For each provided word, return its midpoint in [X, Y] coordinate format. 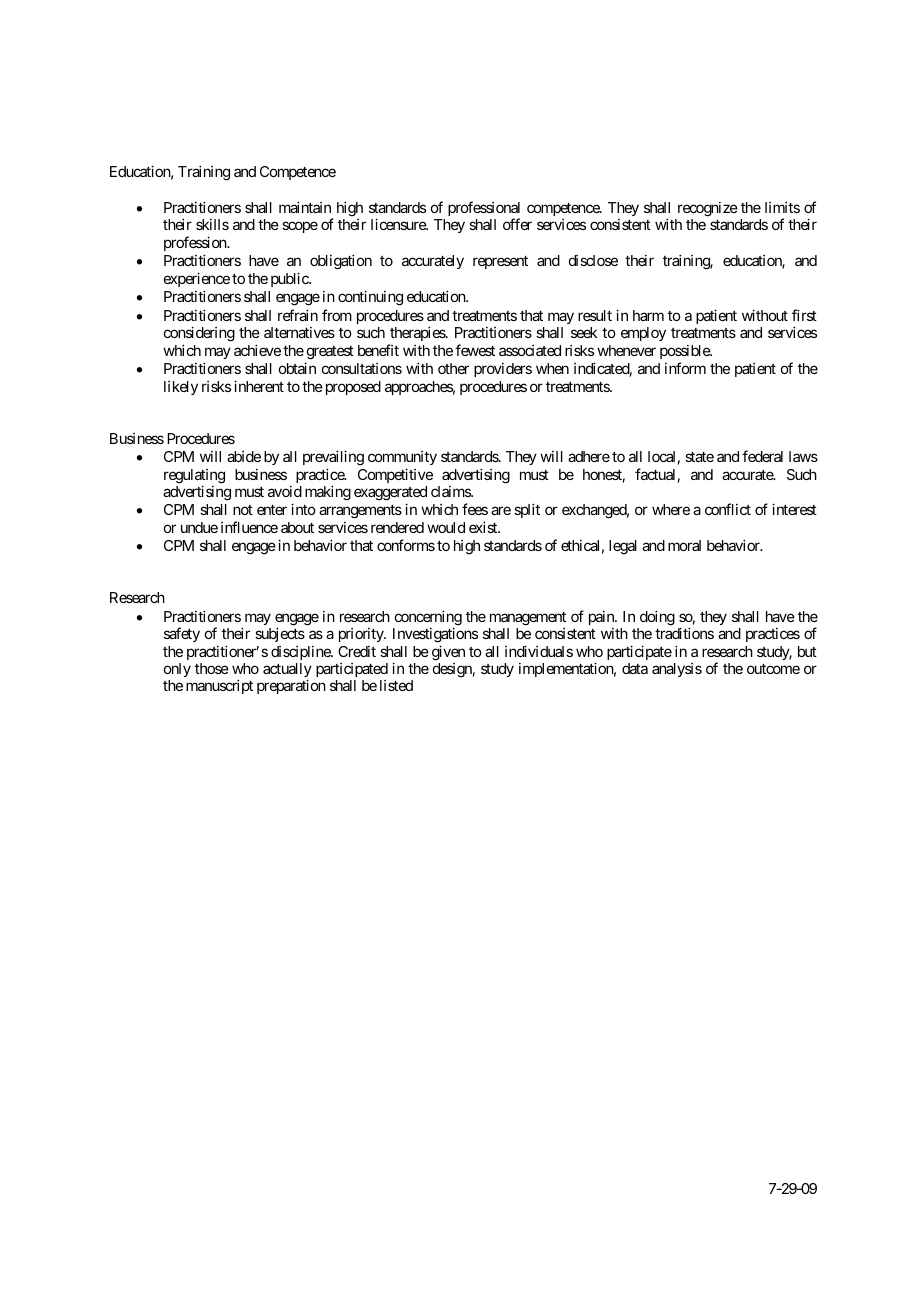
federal [762, 456]
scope [300, 227]
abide [244, 456]
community [402, 458]
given [448, 653]
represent [500, 262]
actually [287, 671]
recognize [706, 211]
